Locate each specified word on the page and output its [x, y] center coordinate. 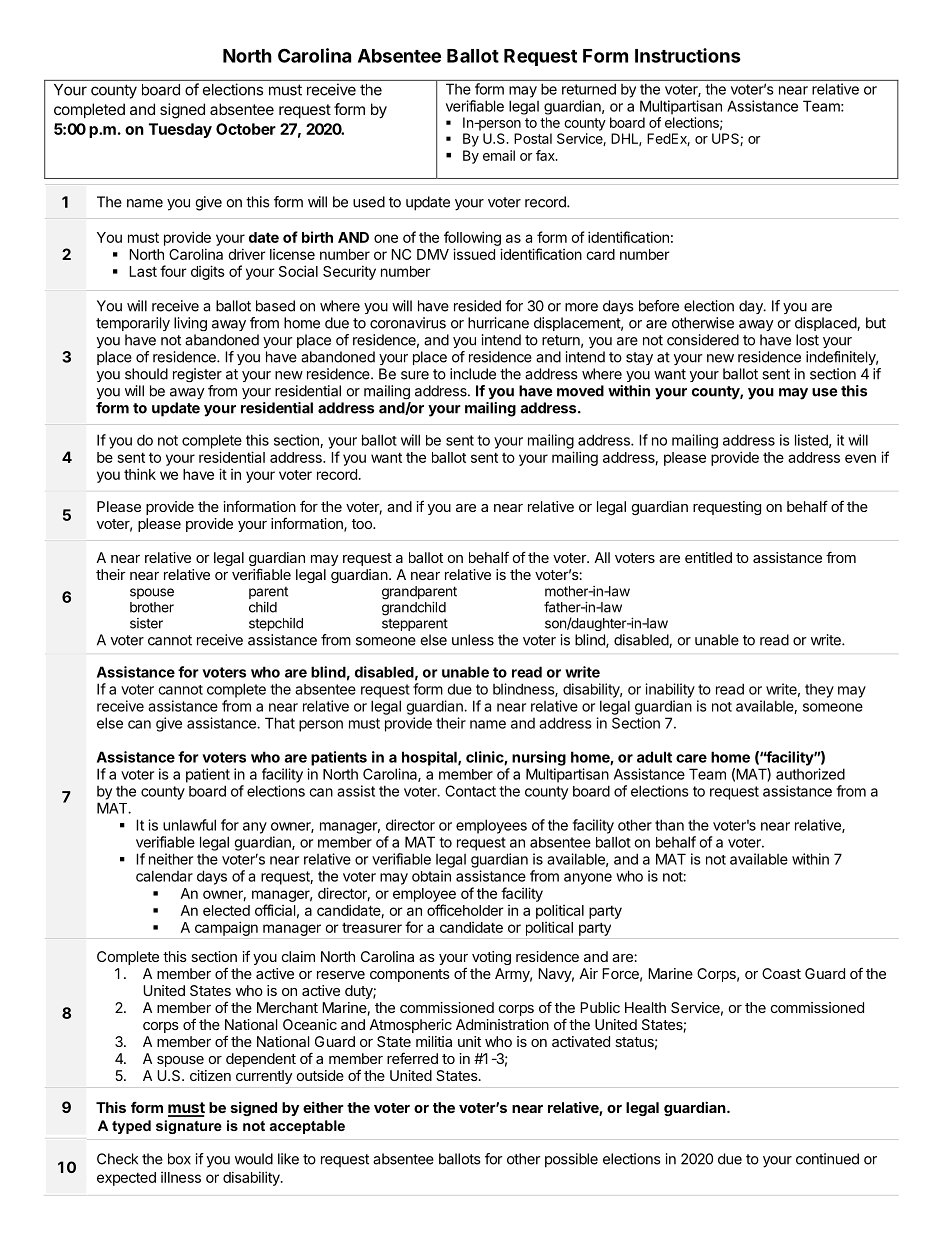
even [860, 458]
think [140, 474]
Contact [470, 791]
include [473, 374]
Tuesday [180, 130]
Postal [533, 138]
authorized [810, 774]
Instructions [688, 55]
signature [189, 1127]
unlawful [189, 825]
